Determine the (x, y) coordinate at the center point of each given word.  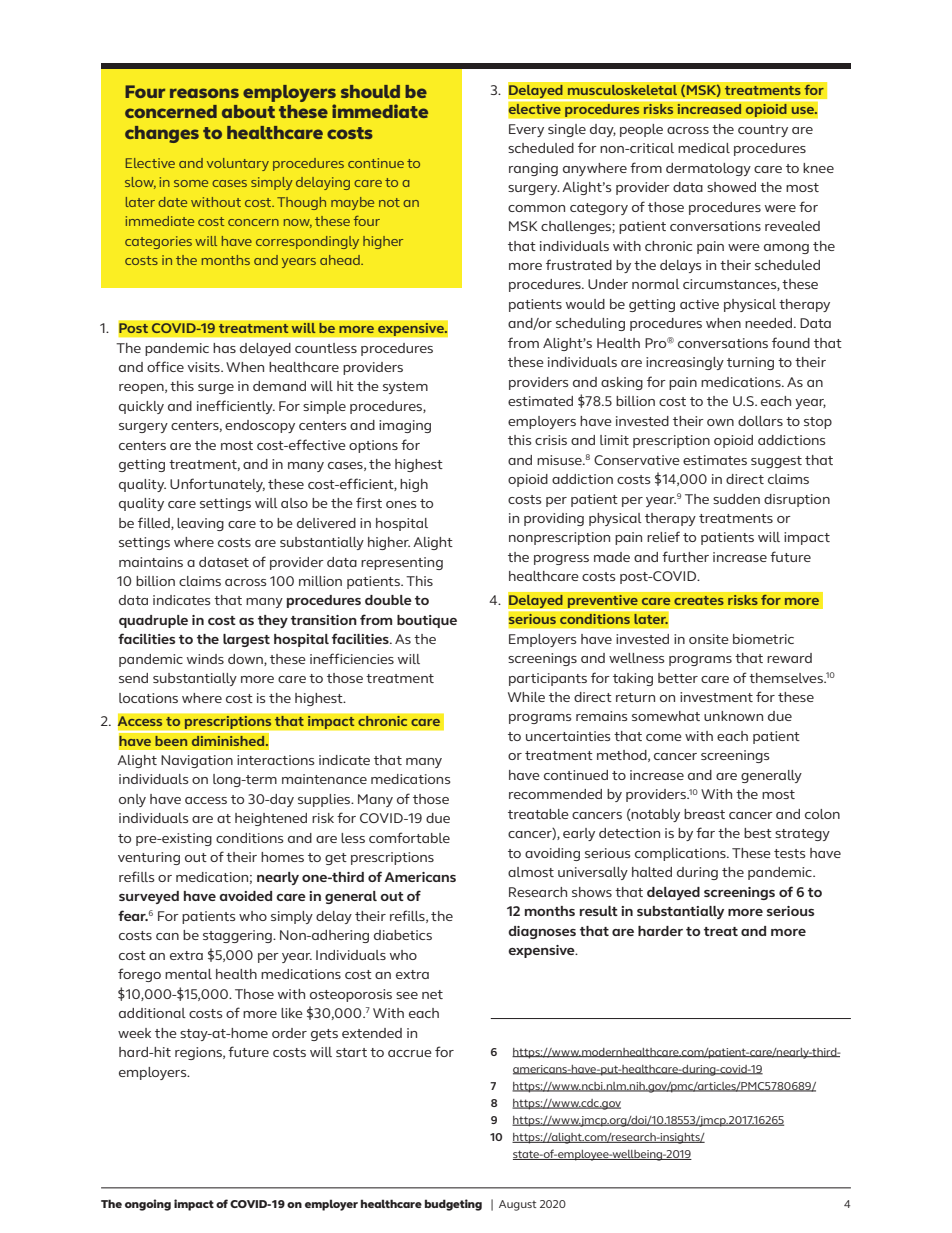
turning (750, 363)
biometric (763, 639)
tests (790, 853)
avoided (245, 896)
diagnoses (542, 932)
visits (204, 367)
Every (526, 130)
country (763, 131)
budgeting (453, 1205)
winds (205, 659)
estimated (540, 401)
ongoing (148, 1205)
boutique (427, 621)
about (248, 111)
